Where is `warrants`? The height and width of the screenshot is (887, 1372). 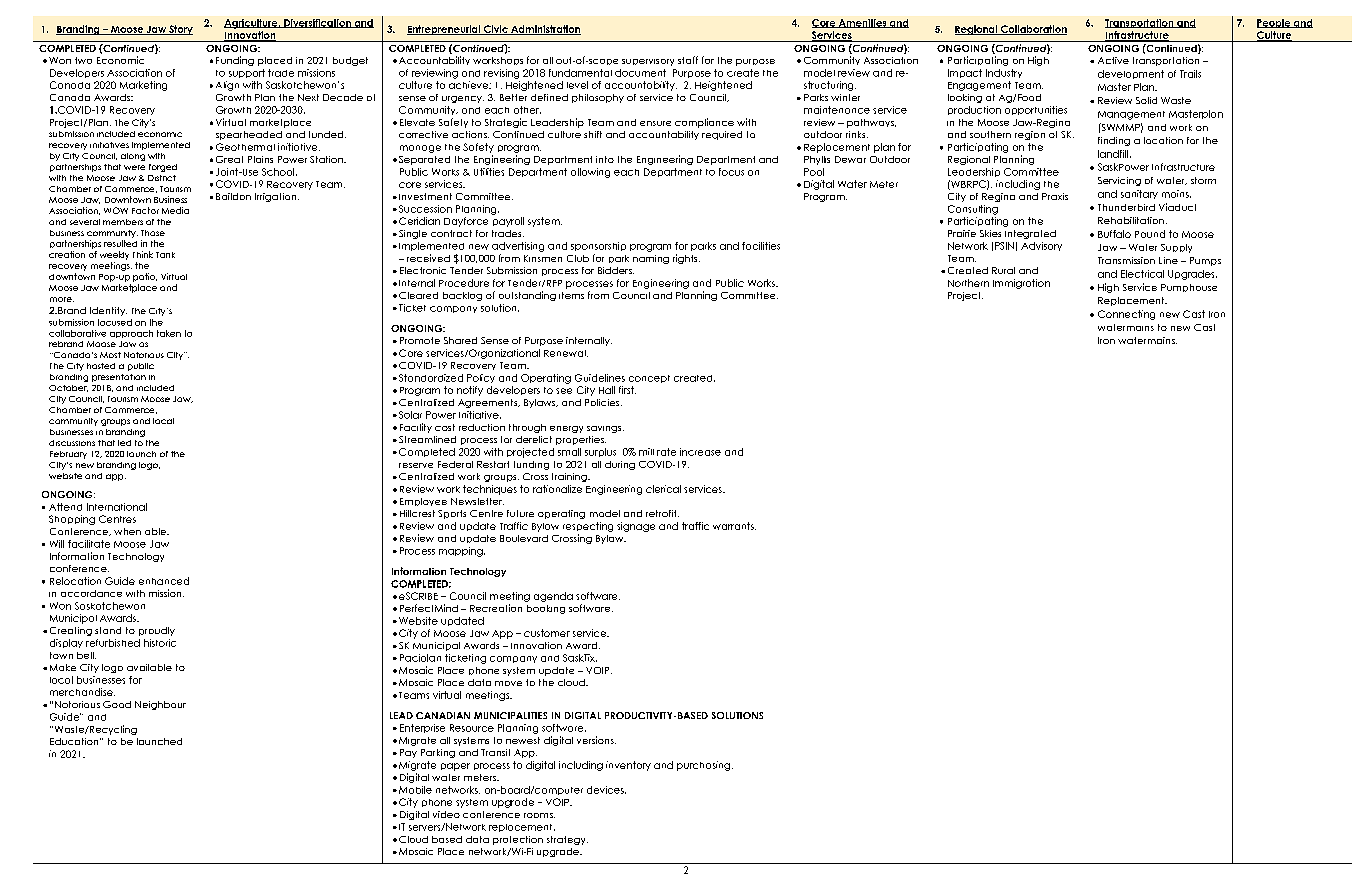 warrants is located at coordinates (734, 526).
